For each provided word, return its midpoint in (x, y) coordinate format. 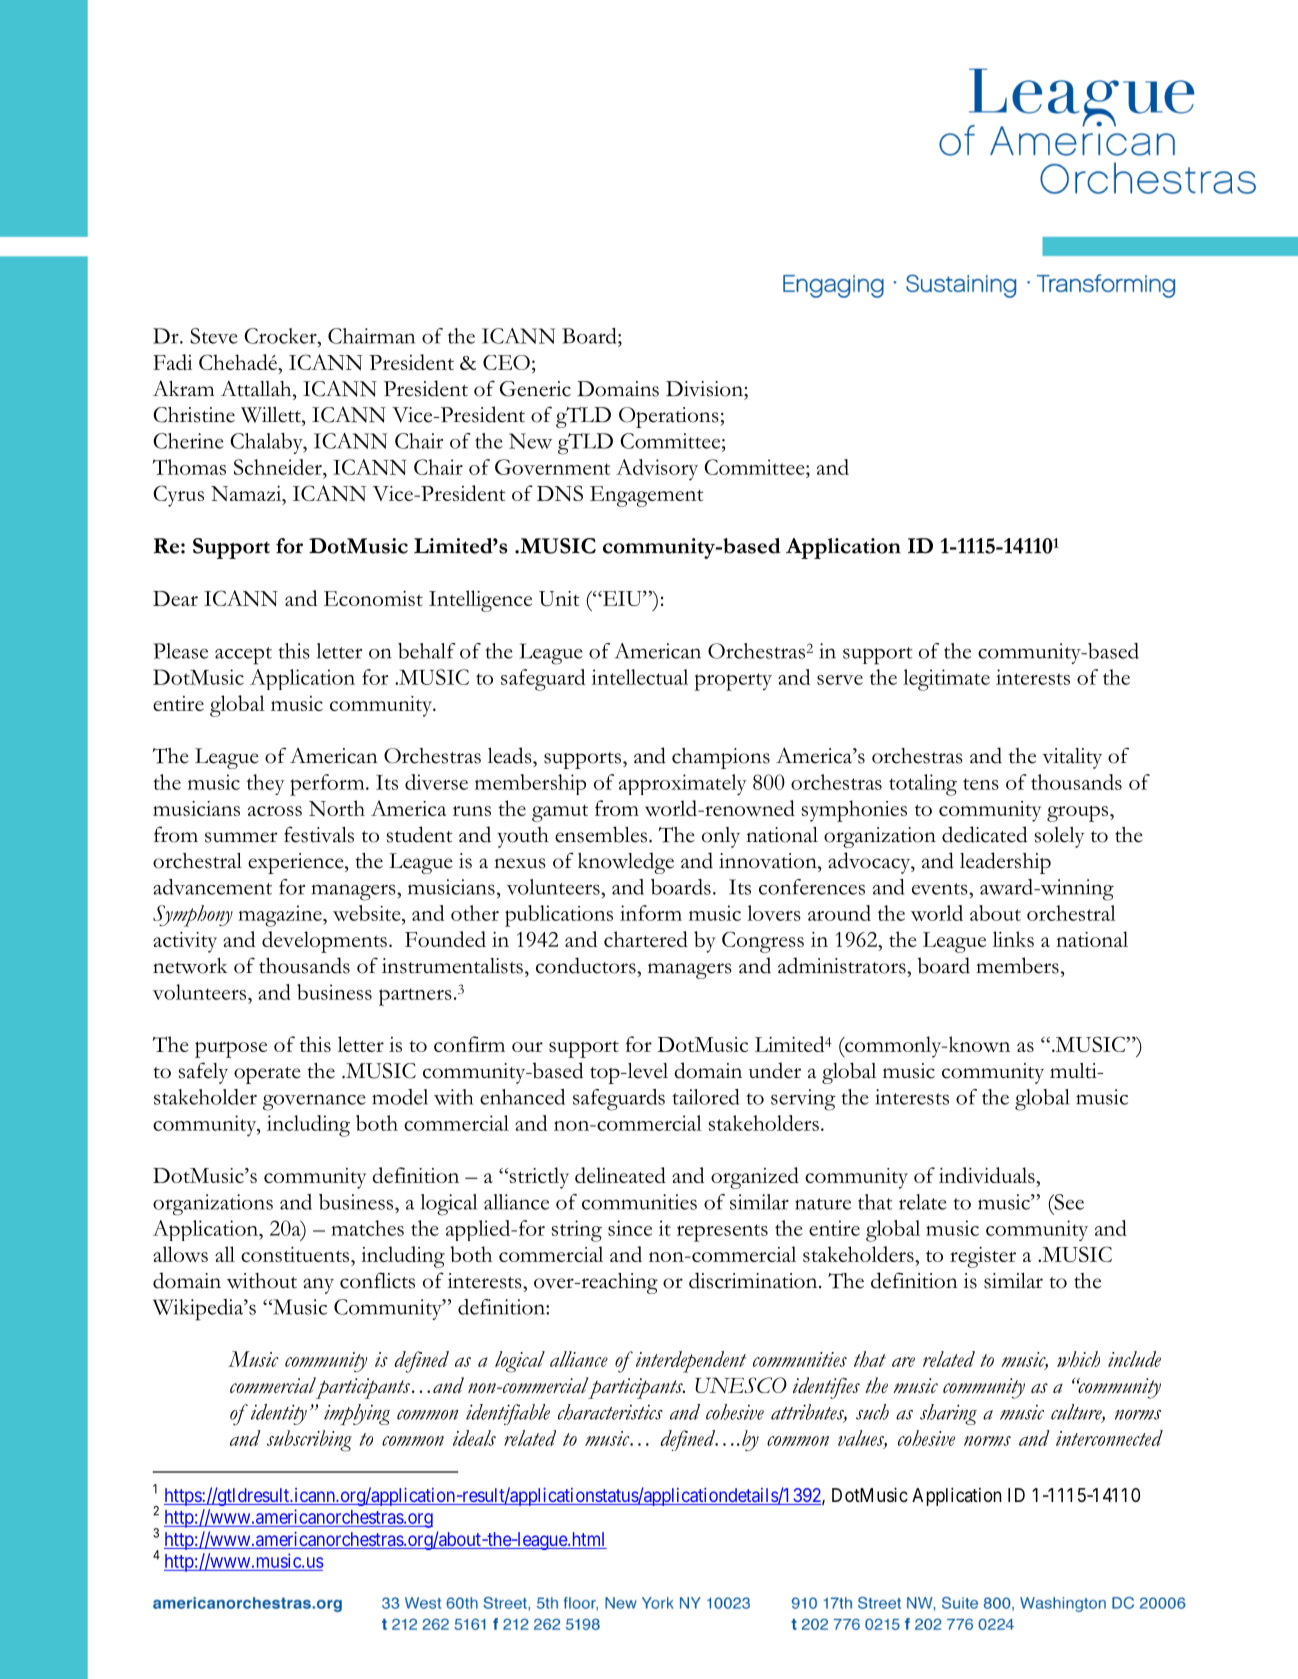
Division (705, 389)
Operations (670, 417)
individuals (988, 1175)
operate (267, 1075)
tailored (705, 1097)
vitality (1072, 758)
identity (279, 1414)
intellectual (640, 677)
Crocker (281, 336)
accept (243, 656)
